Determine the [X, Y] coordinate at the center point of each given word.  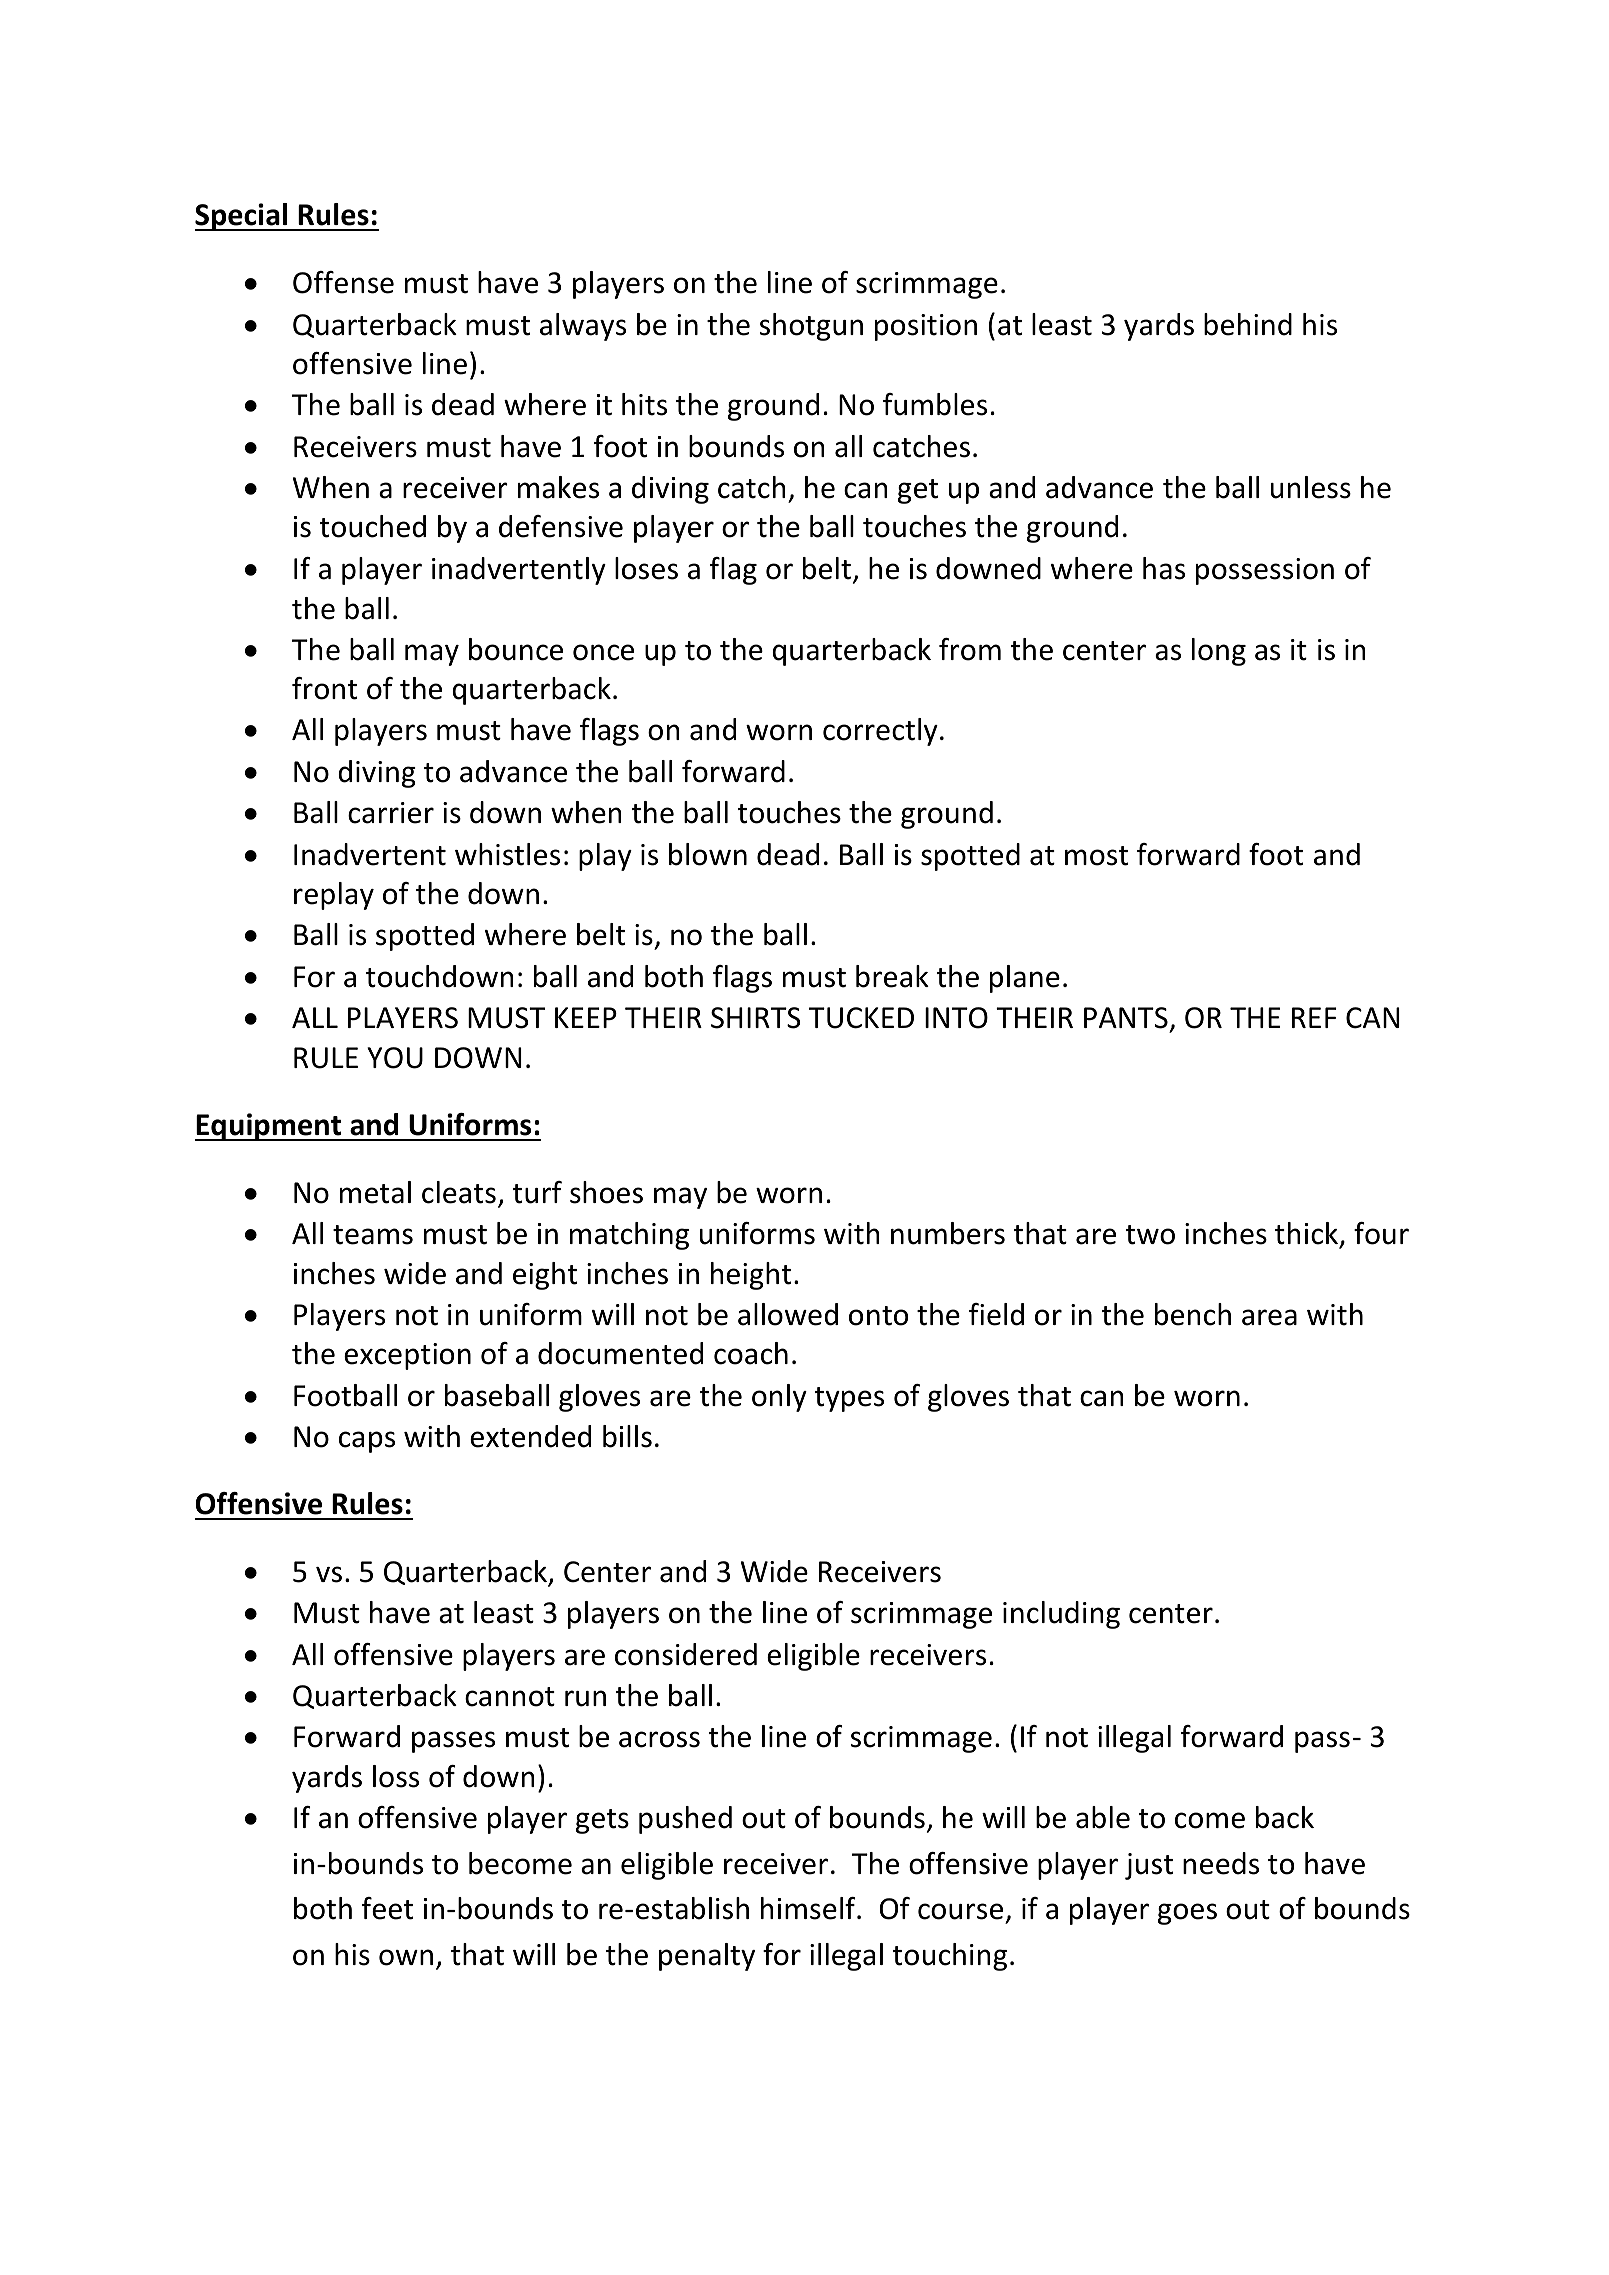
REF [1314, 1017]
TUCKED [861, 1018]
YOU [395, 1058]
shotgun [811, 327]
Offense [343, 282]
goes [1187, 1914]
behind [1248, 324]
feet [387, 1908]
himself [809, 1908]
